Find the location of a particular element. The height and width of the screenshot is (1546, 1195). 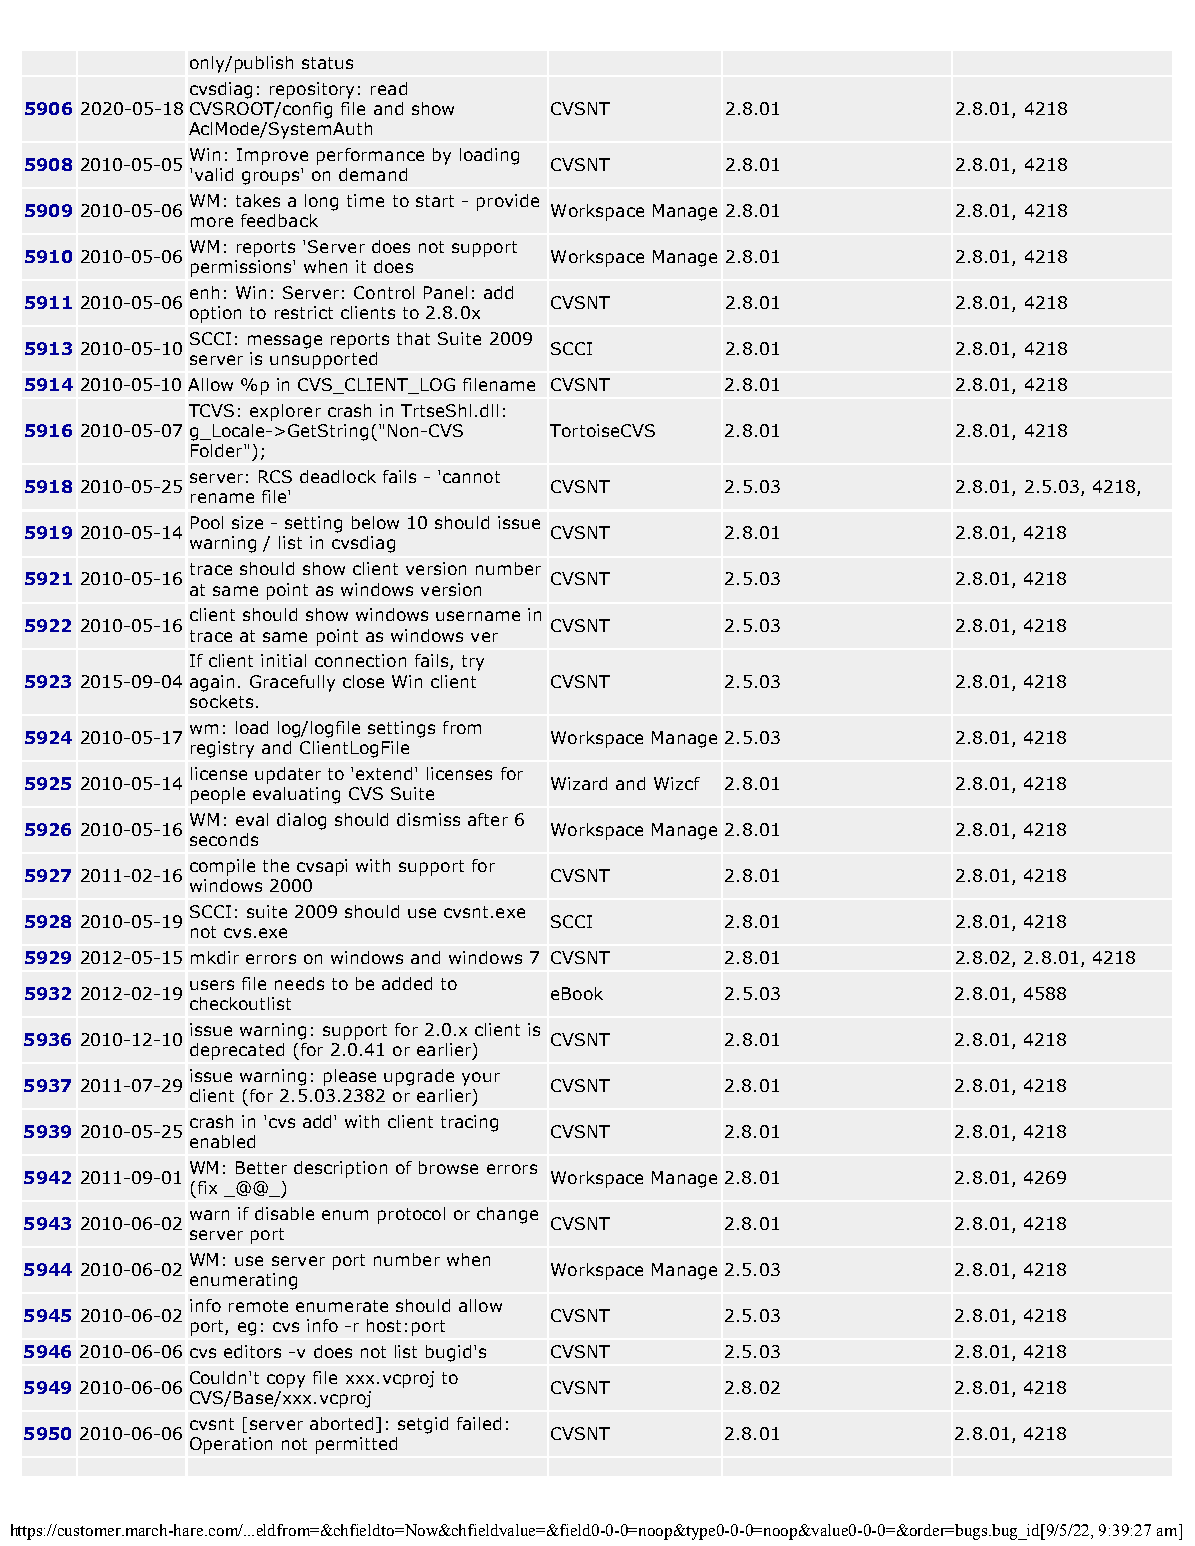

extend is located at coordinates (386, 773).
